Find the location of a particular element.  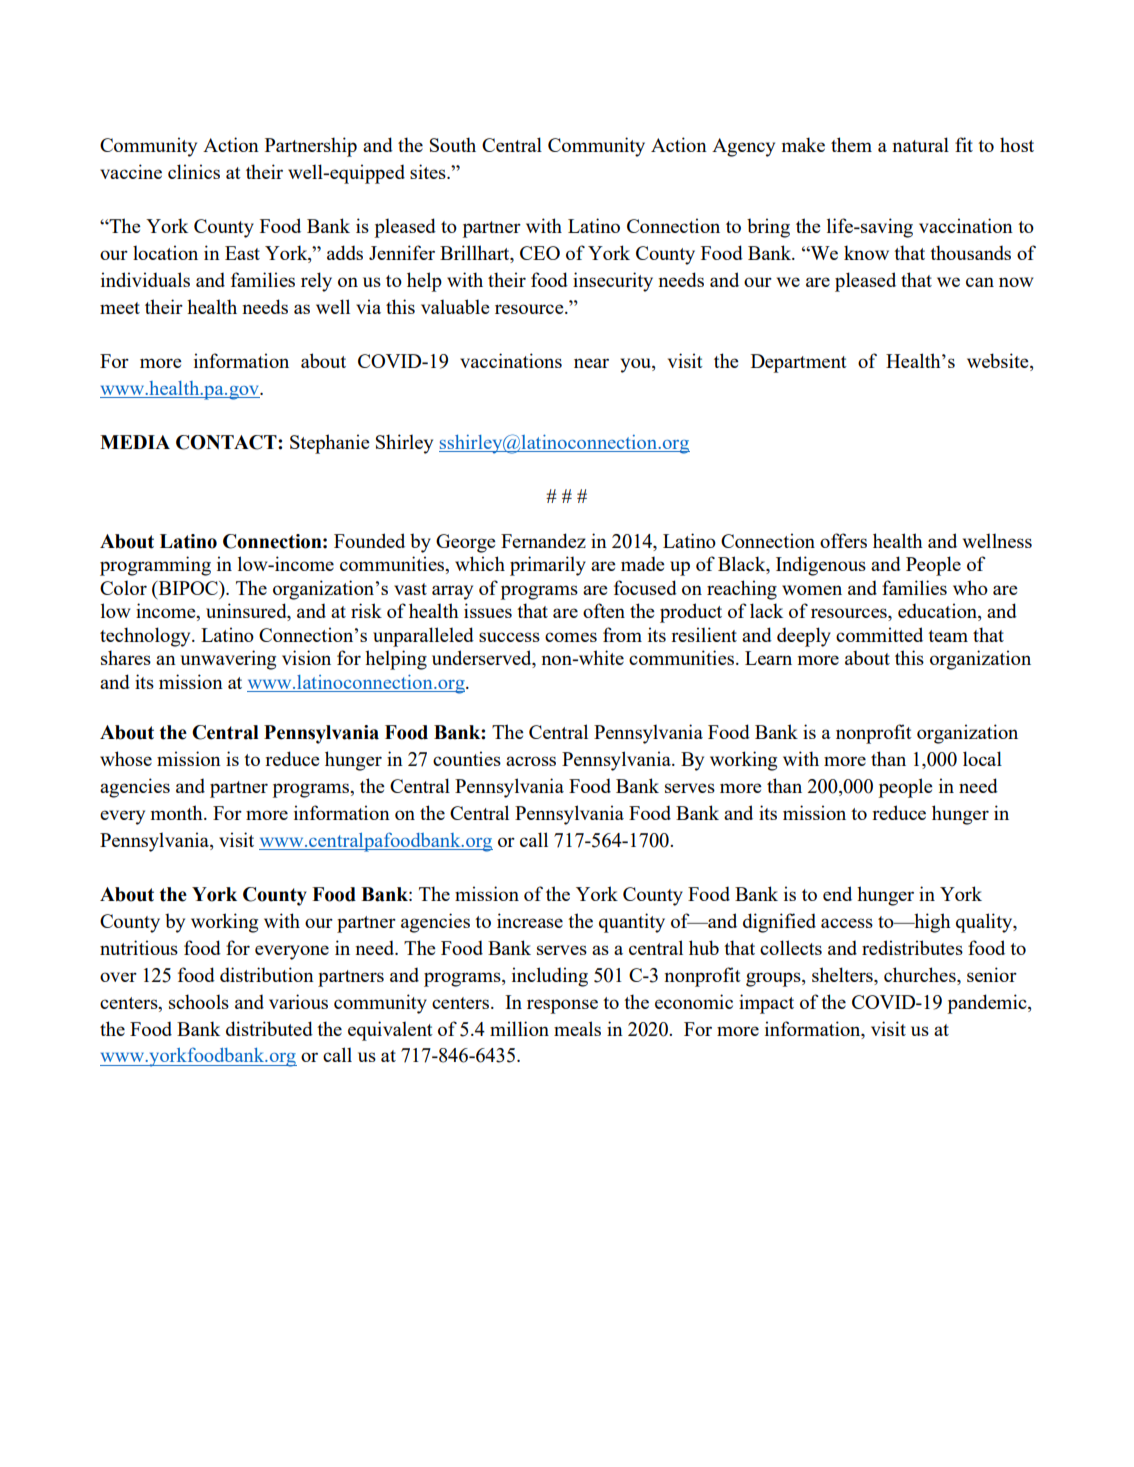

BIPOC is located at coordinates (188, 588).
